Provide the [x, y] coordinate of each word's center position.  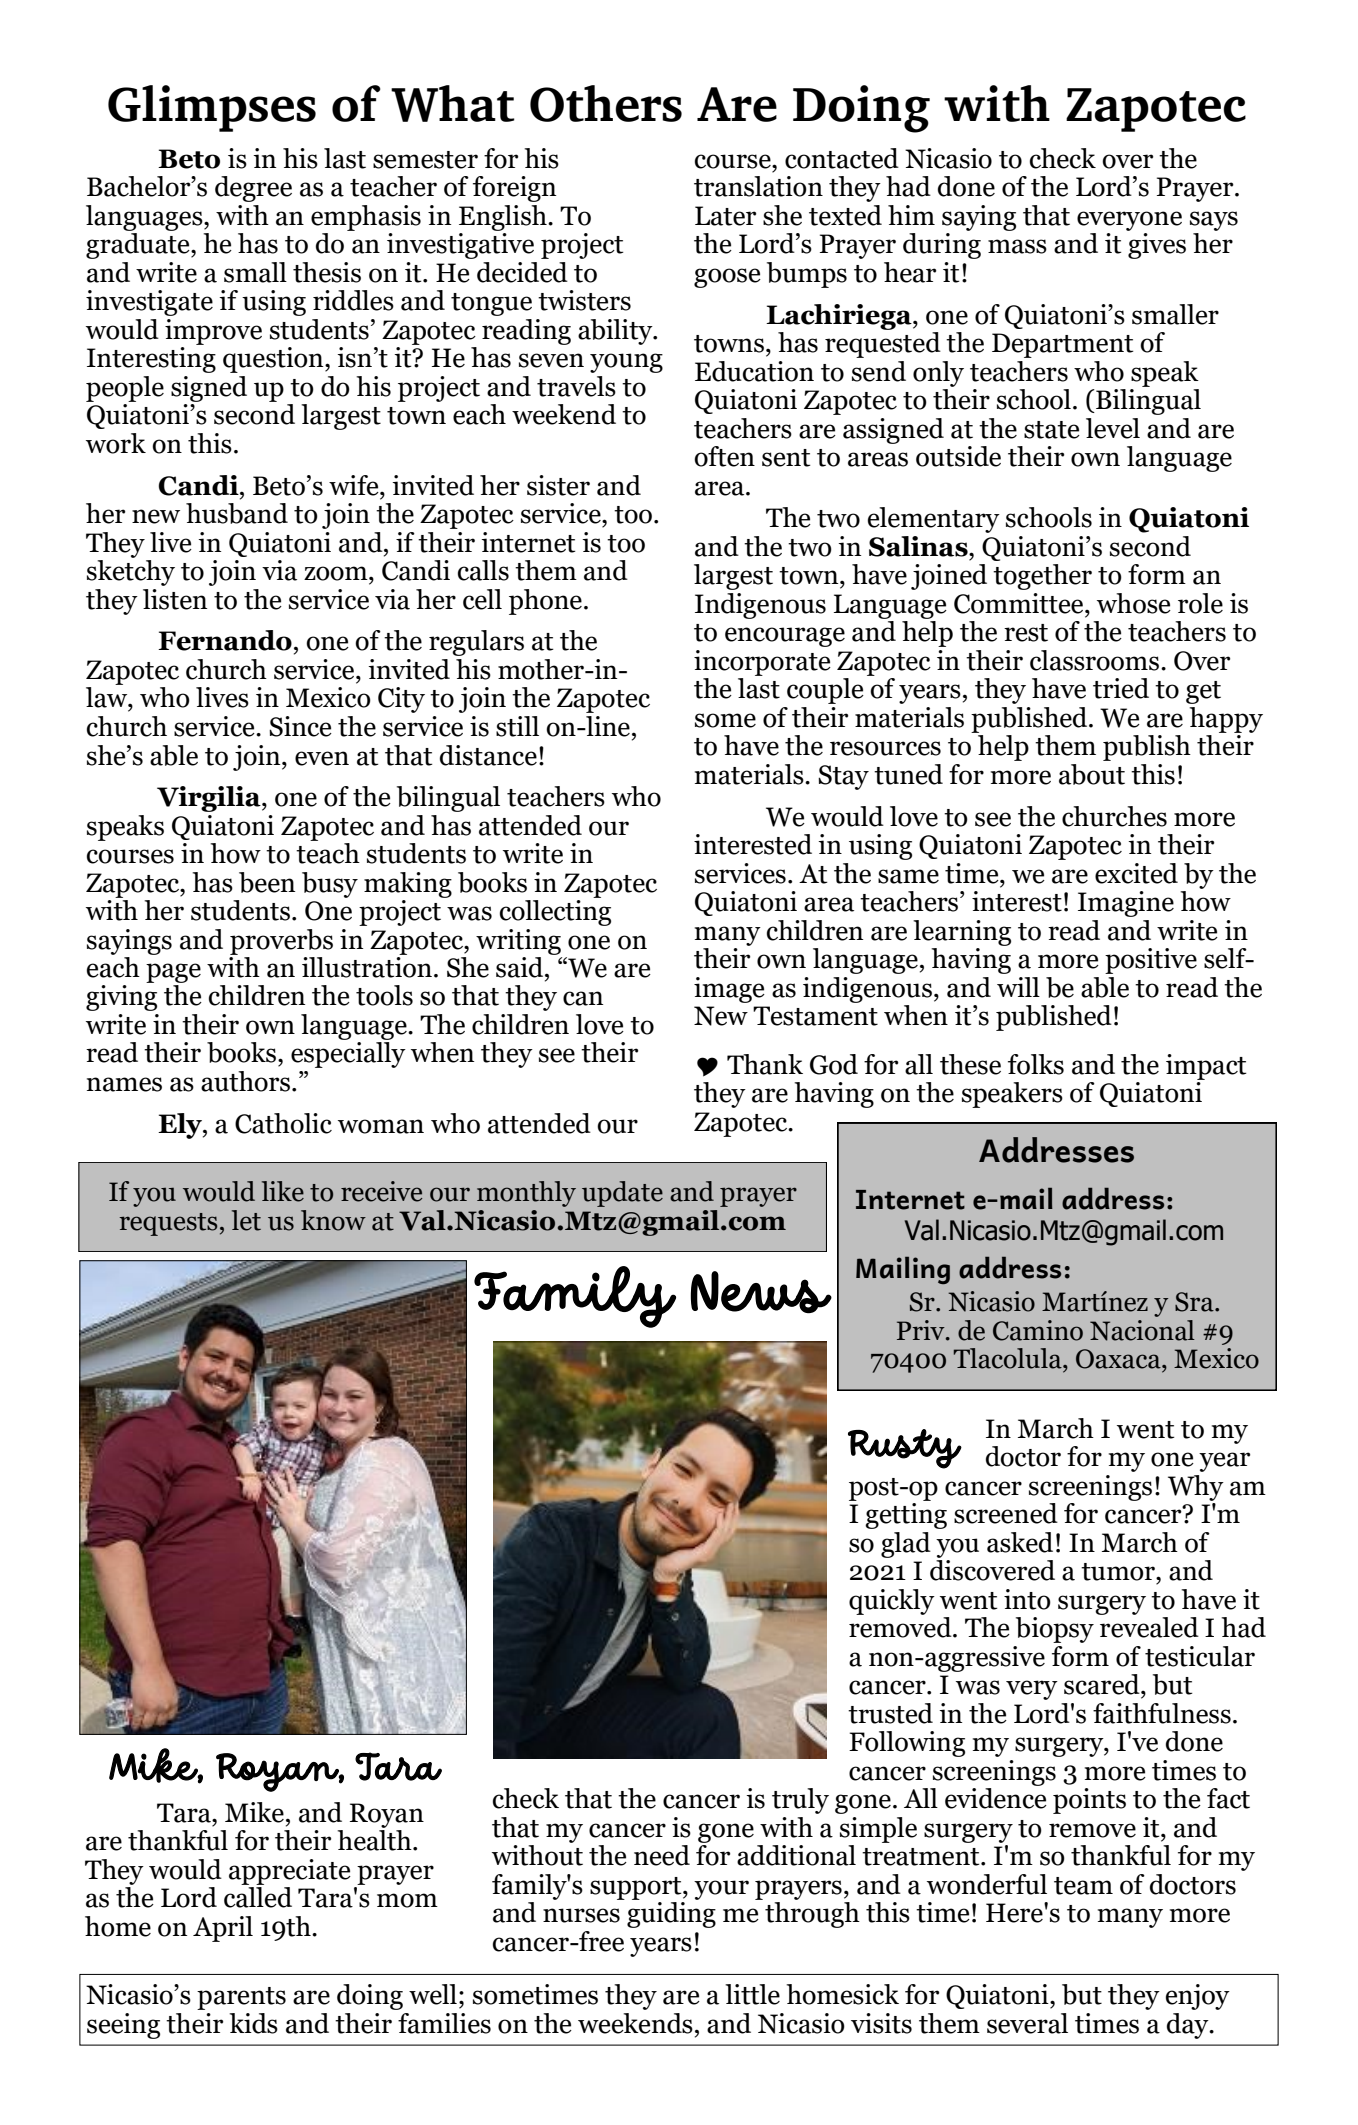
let [246, 1220]
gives [1157, 246]
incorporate [762, 663]
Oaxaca [1119, 1359]
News [761, 1292]
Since [300, 726]
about [1092, 774]
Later [725, 216]
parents [241, 1998]
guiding [671, 1913]
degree [253, 189]
